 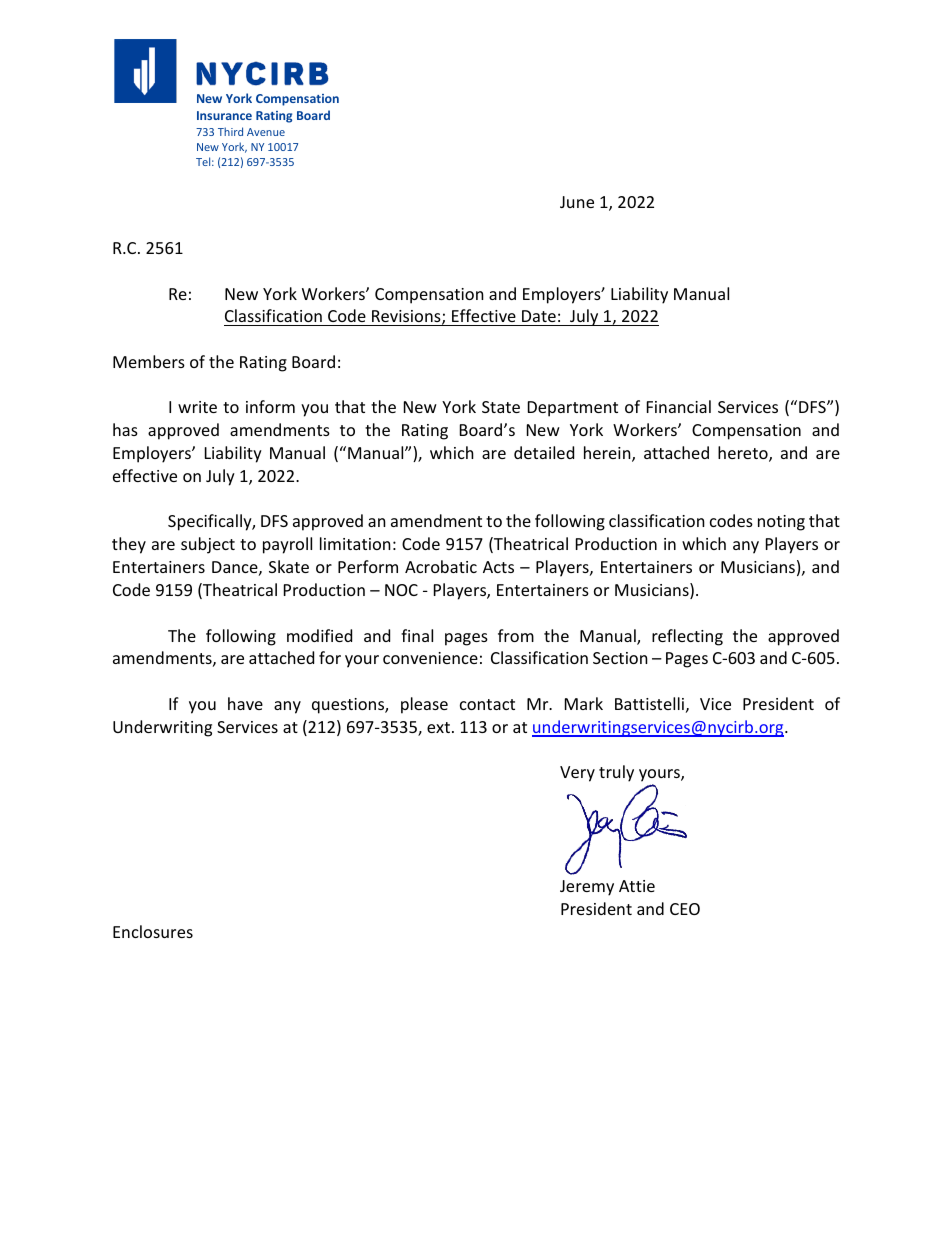 I want to click on Third, so click(x=230, y=131).
